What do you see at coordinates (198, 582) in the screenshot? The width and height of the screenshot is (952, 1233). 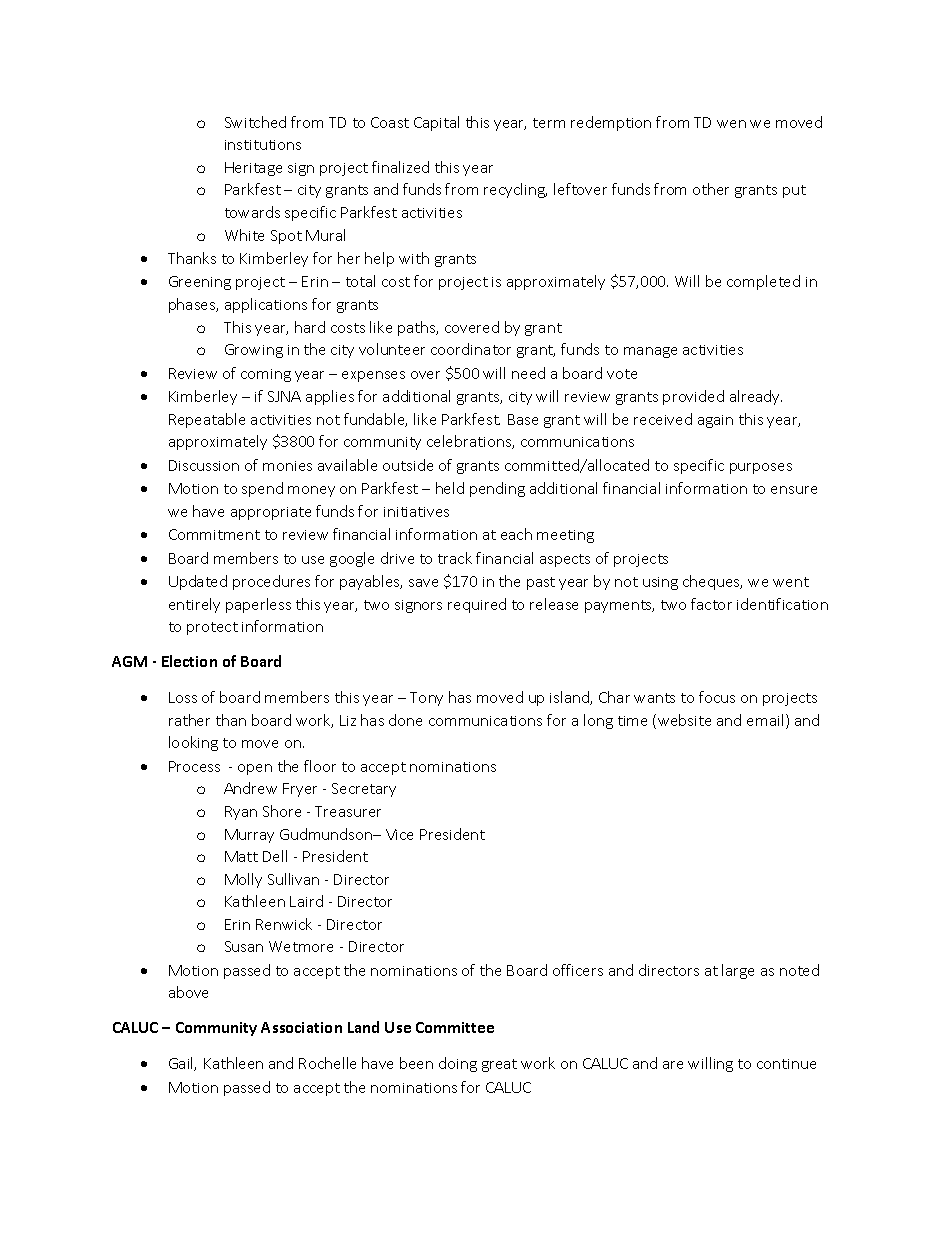 I see `Updated` at bounding box center [198, 582].
